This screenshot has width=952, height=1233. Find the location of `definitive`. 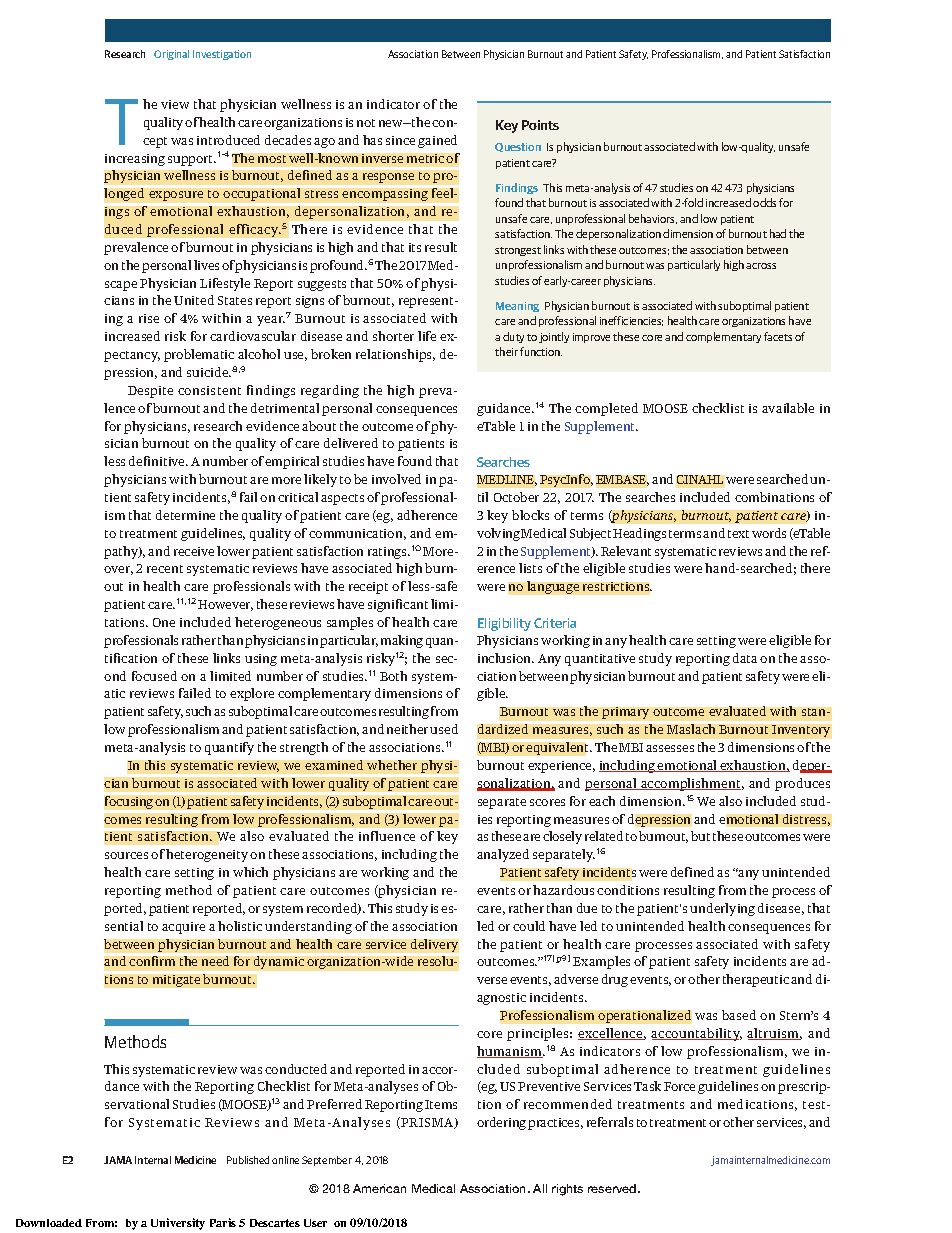

definitive is located at coordinates (158, 461).
